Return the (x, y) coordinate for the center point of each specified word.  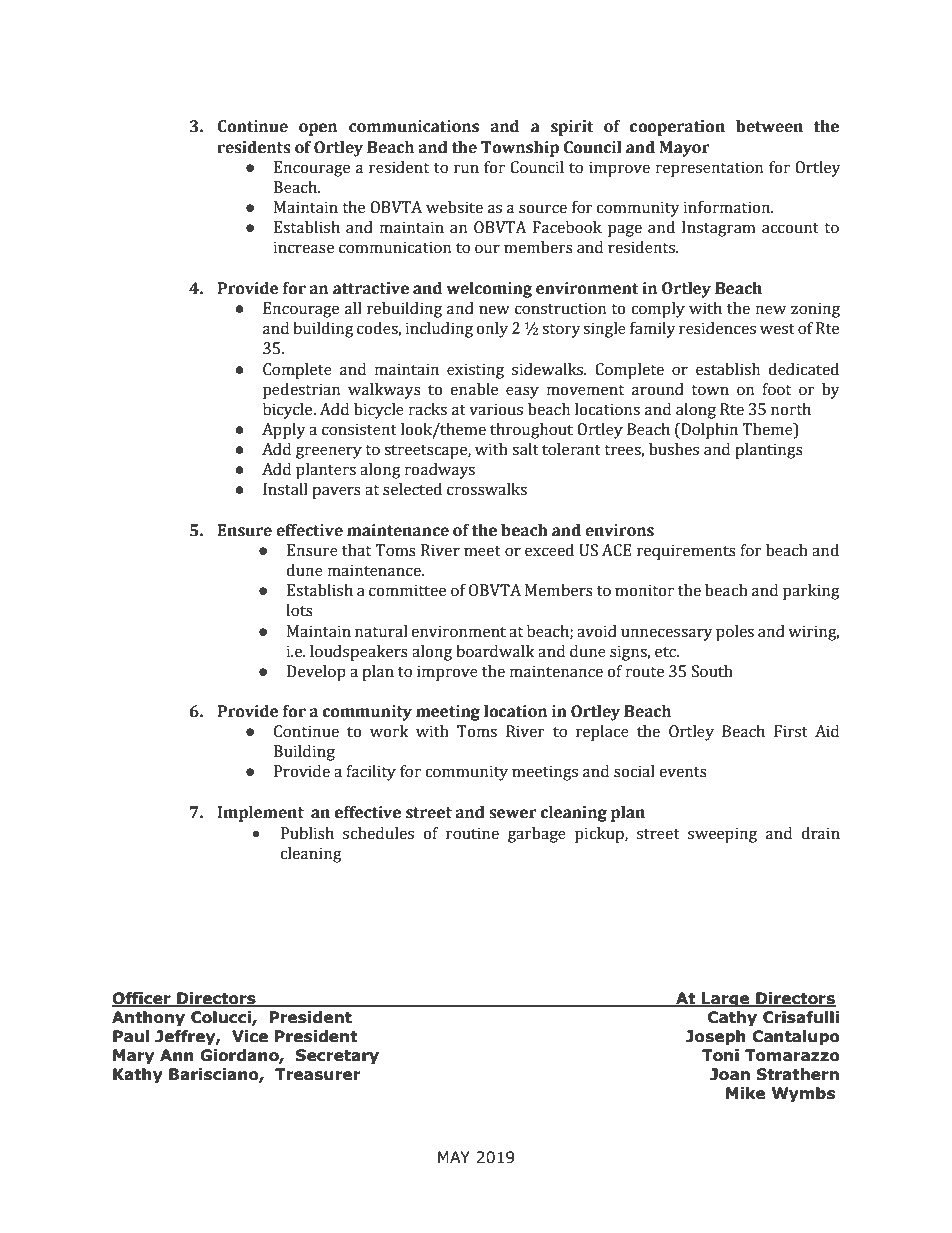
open (318, 129)
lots (299, 610)
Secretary (337, 1056)
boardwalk (495, 651)
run (466, 169)
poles (735, 633)
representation (709, 169)
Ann (177, 1055)
